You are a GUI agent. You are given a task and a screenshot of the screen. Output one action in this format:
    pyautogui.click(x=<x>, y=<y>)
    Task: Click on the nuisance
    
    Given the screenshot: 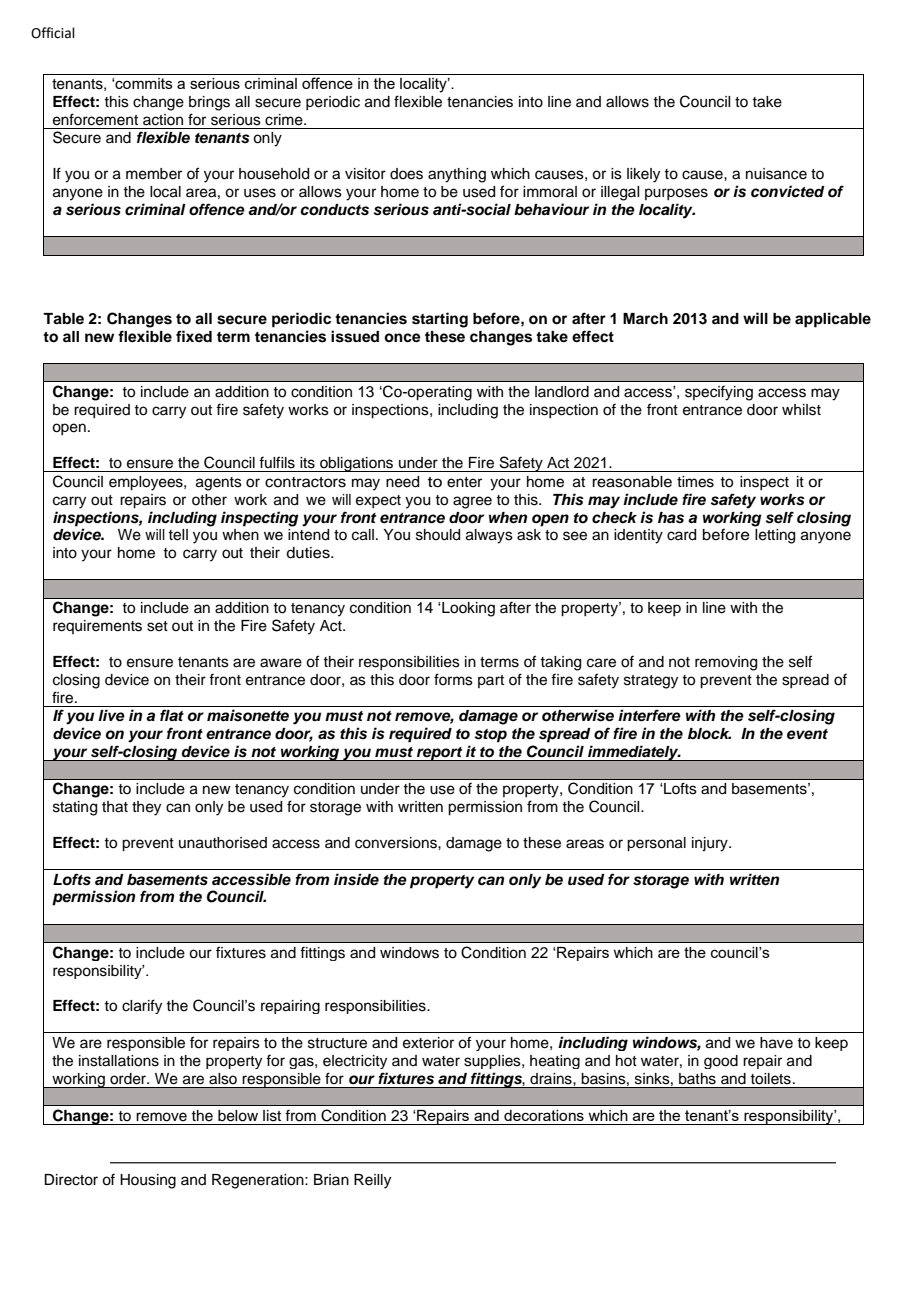 What is the action you would take?
    pyautogui.click(x=776, y=174)
